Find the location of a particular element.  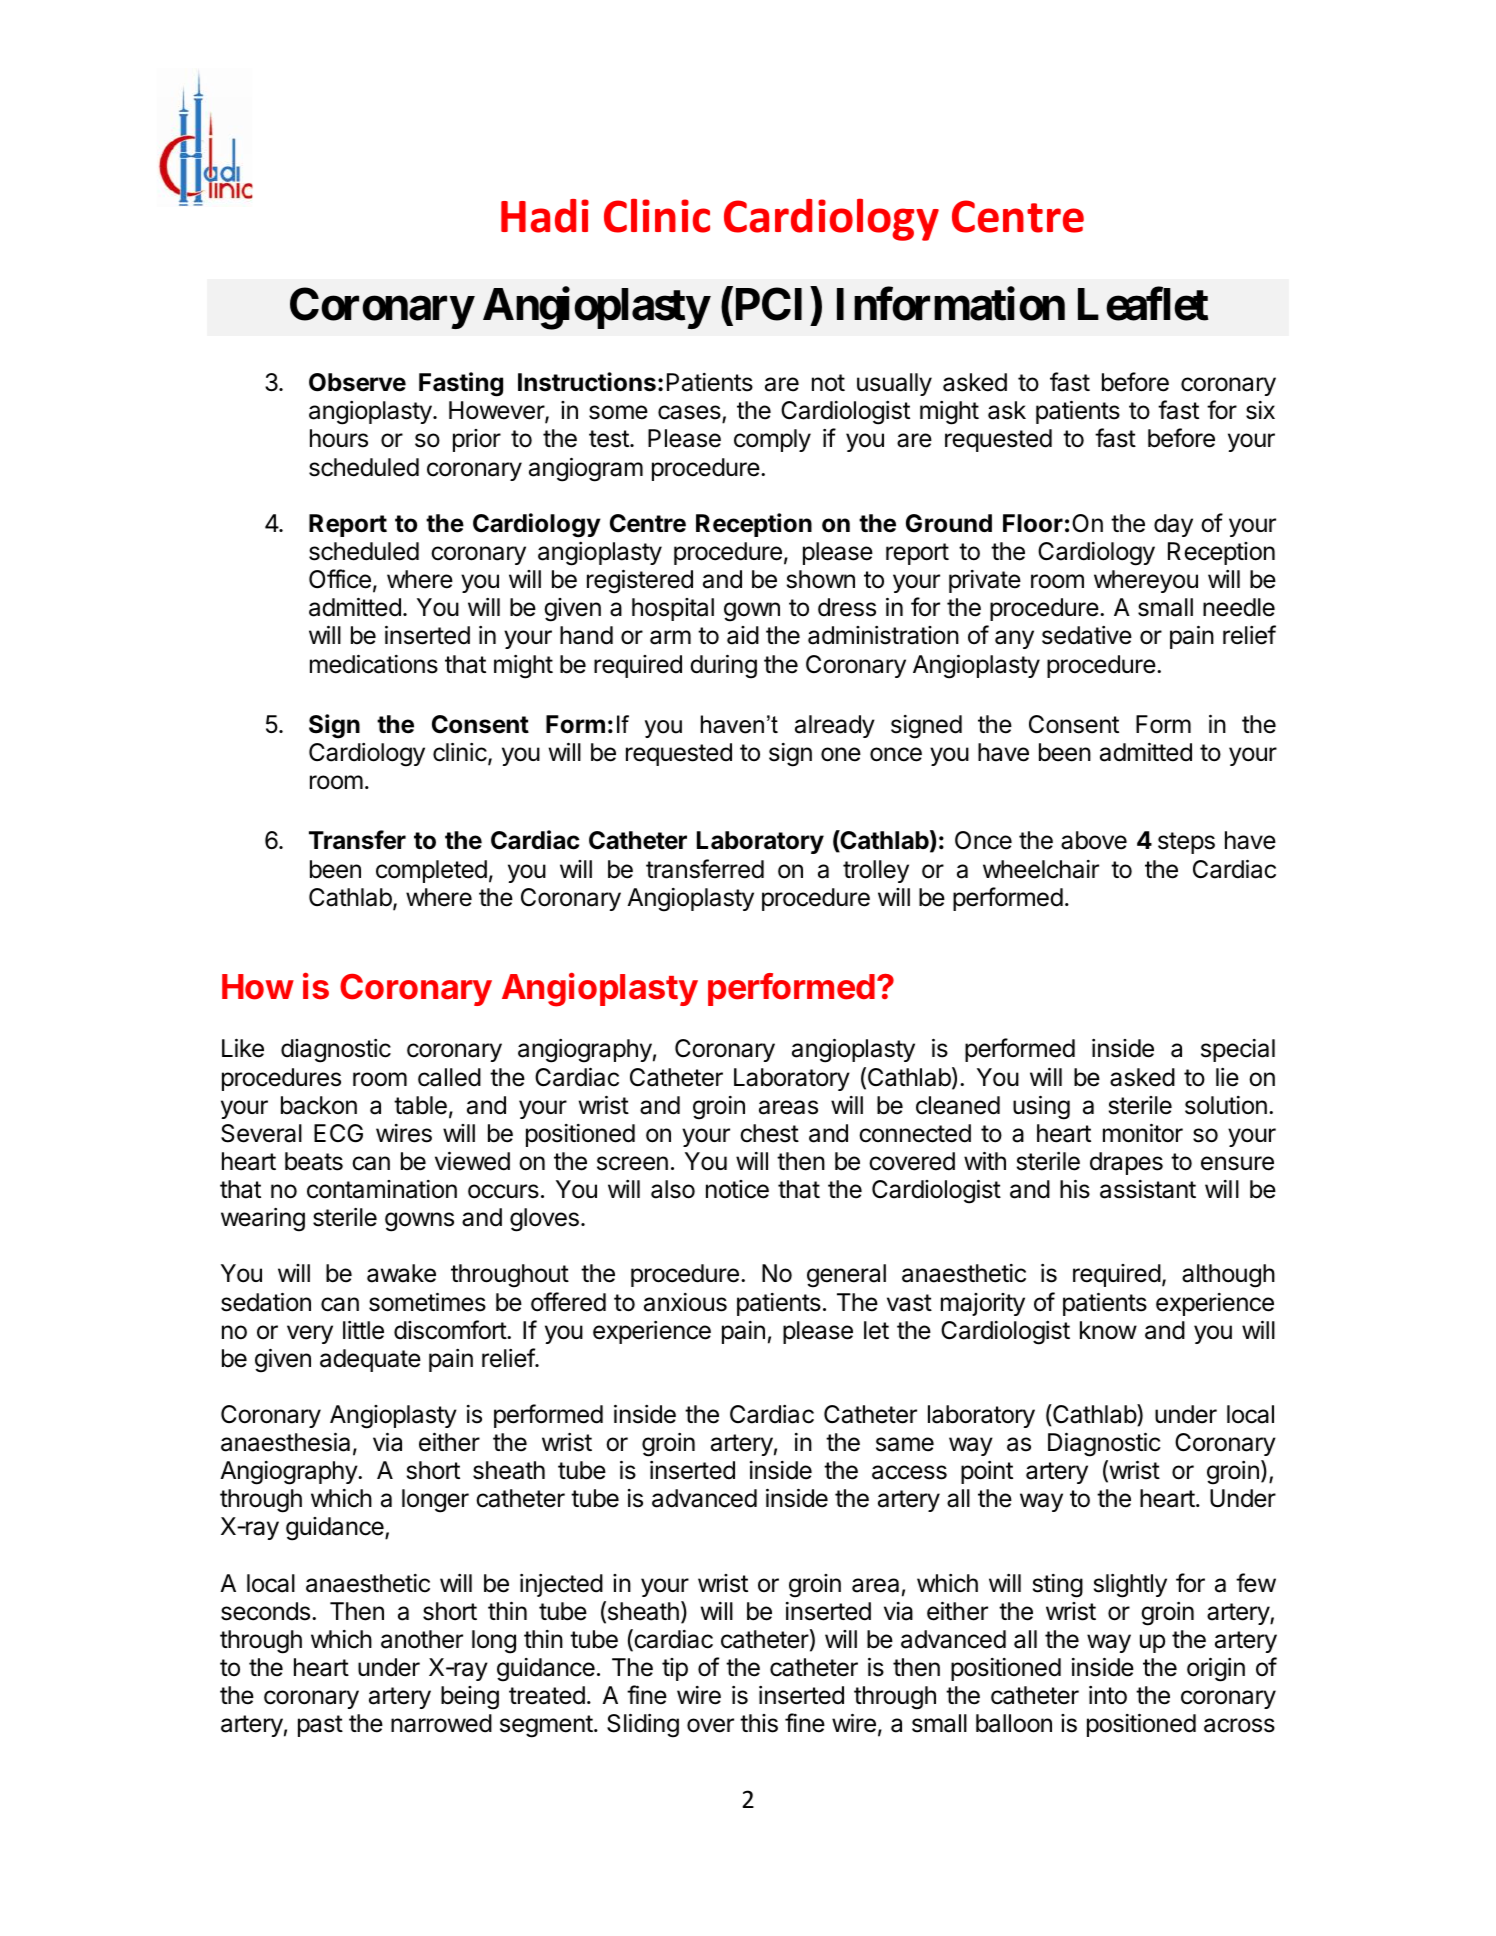

already is located at coordinates (835, 726).
